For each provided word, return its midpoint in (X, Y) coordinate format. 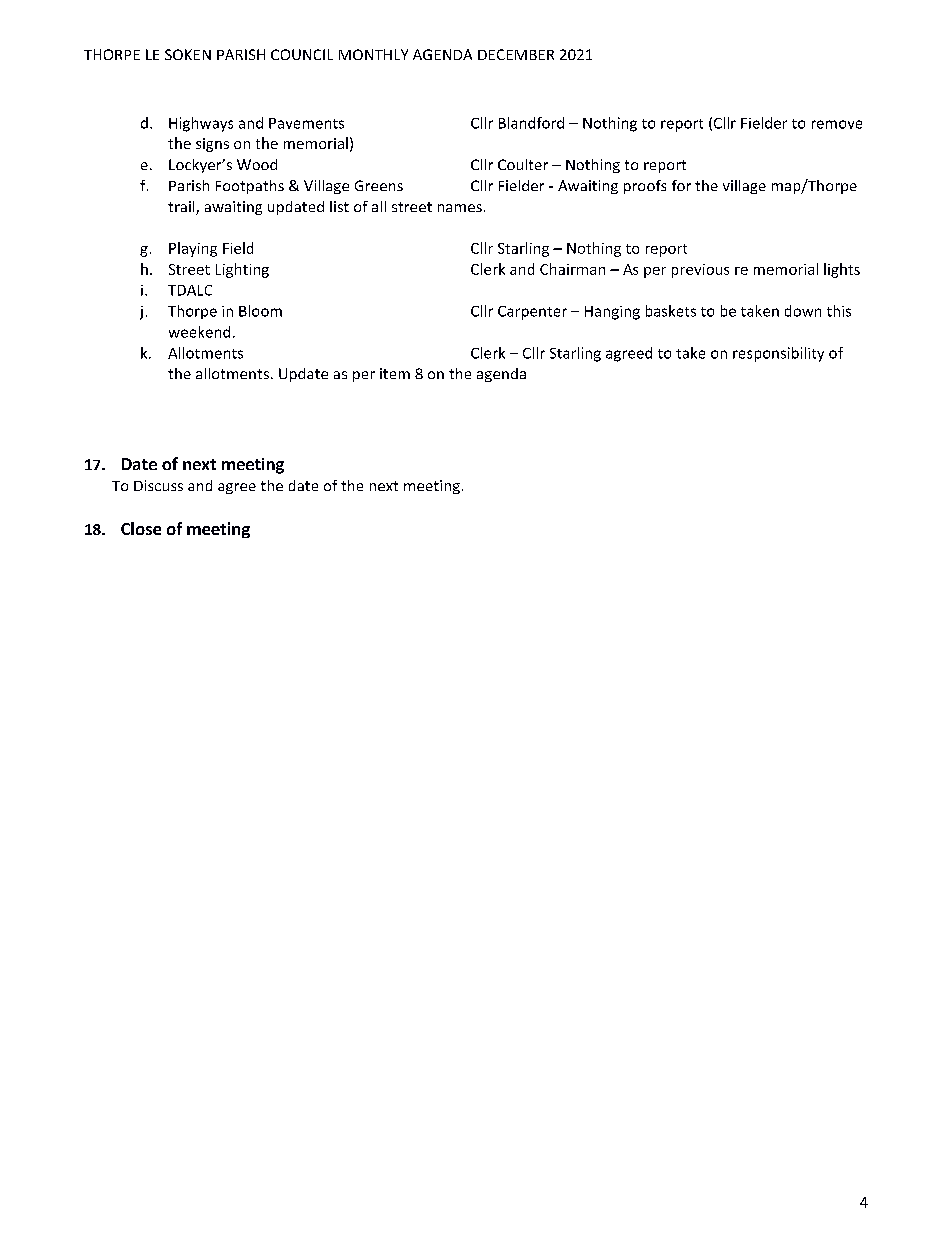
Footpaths (250, 187)
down (803, 311)
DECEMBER (516, 54)
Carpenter (532, 313)
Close (141, 528)
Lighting (242, 270)
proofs (645, 187)
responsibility (778, 354)
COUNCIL (302, 54)
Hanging (612, 313)
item (395, 373)
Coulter (523, 164)
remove (837, 124)
